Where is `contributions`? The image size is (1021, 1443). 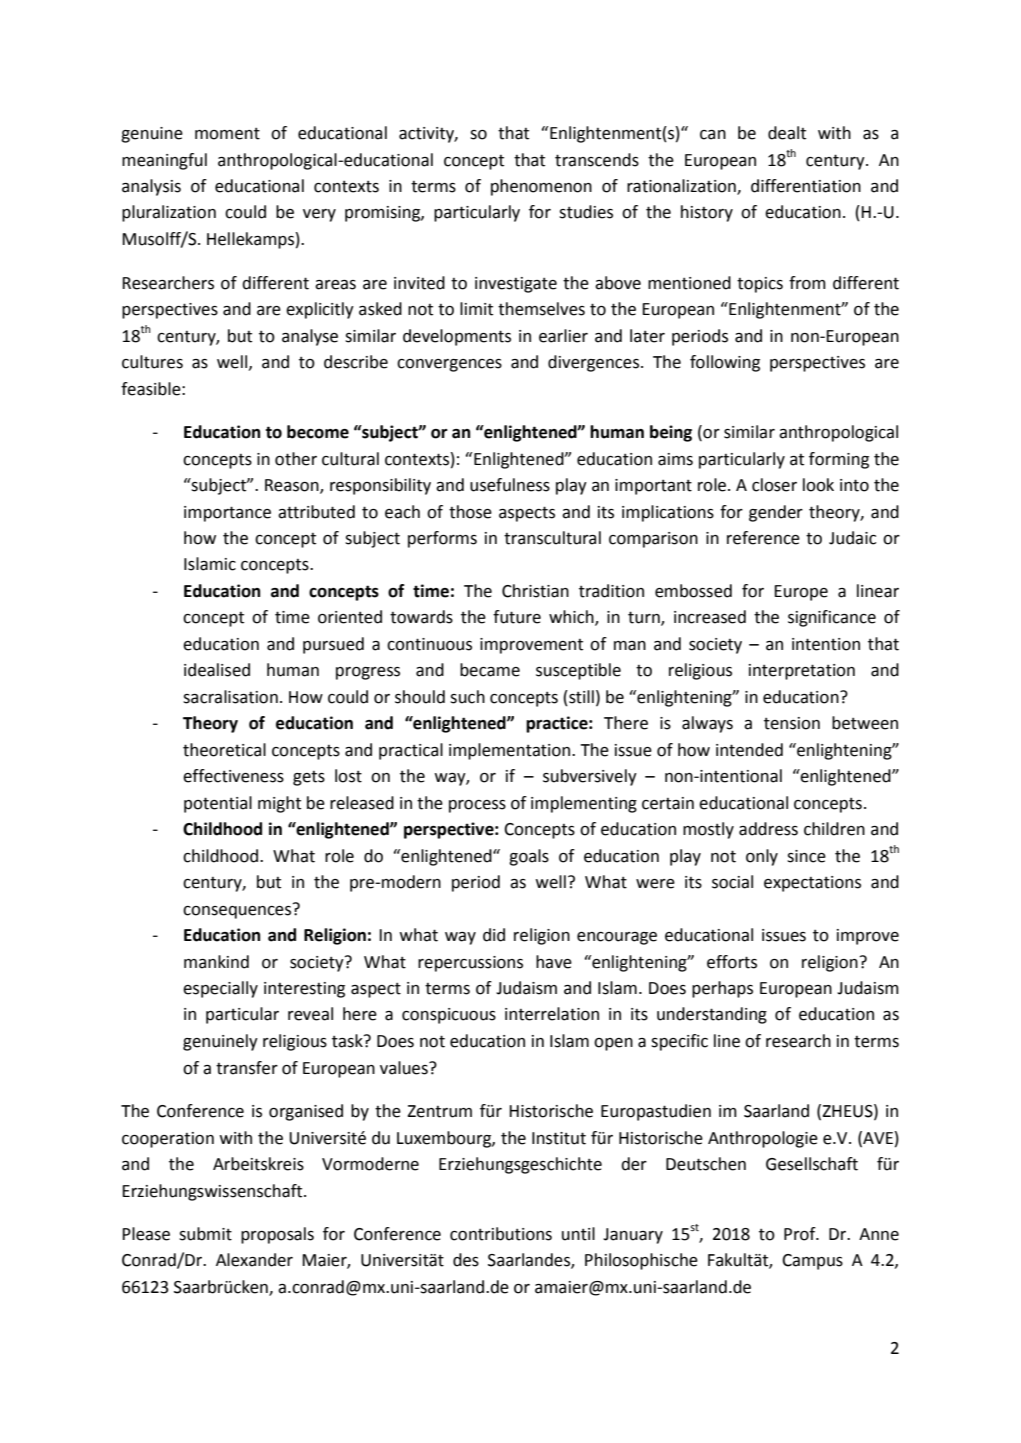 contributions is located at coordinates (501, 1234).
